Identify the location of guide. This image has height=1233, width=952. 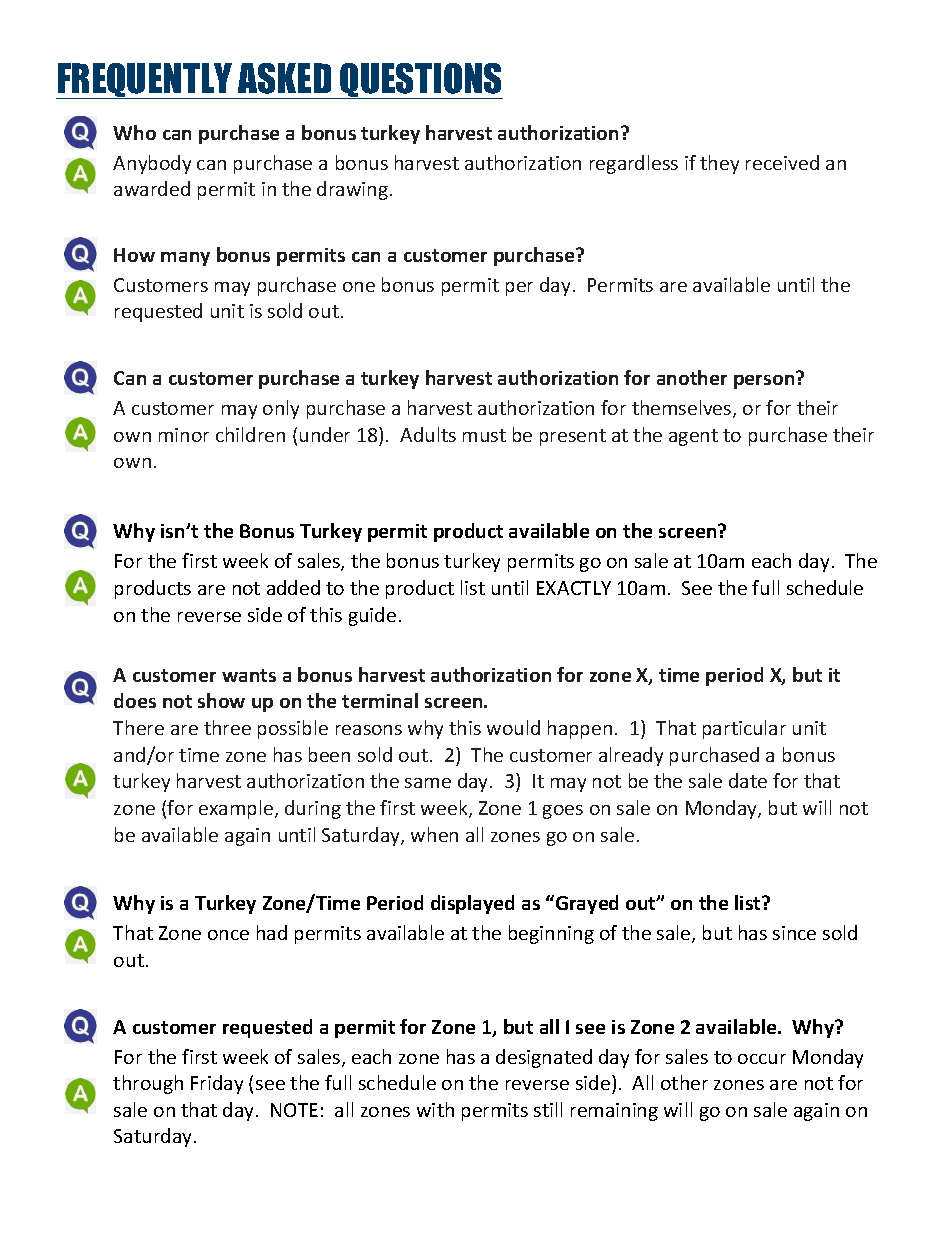
(372, 616).
